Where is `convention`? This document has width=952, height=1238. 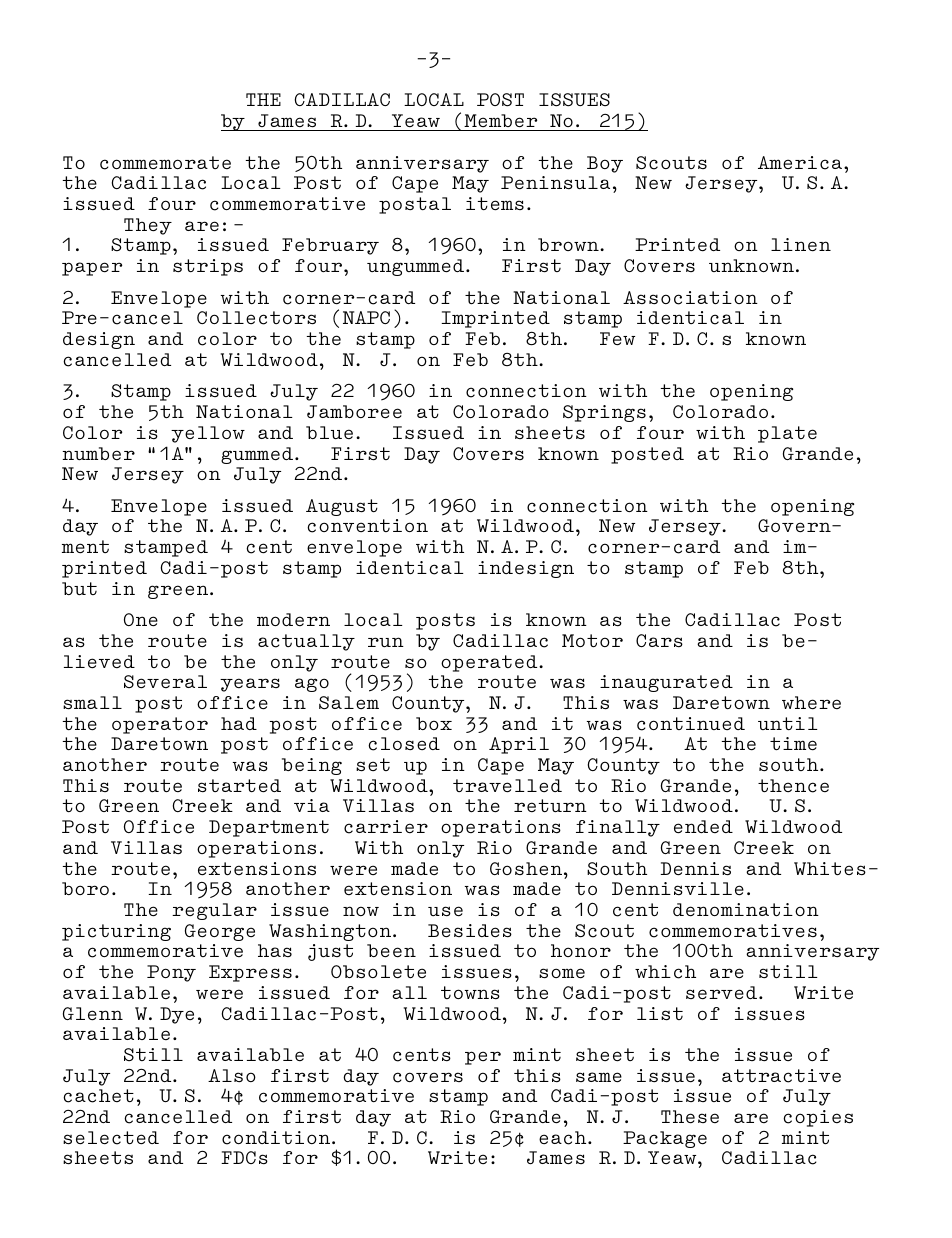
convention is located at coordinates (367, 526).
